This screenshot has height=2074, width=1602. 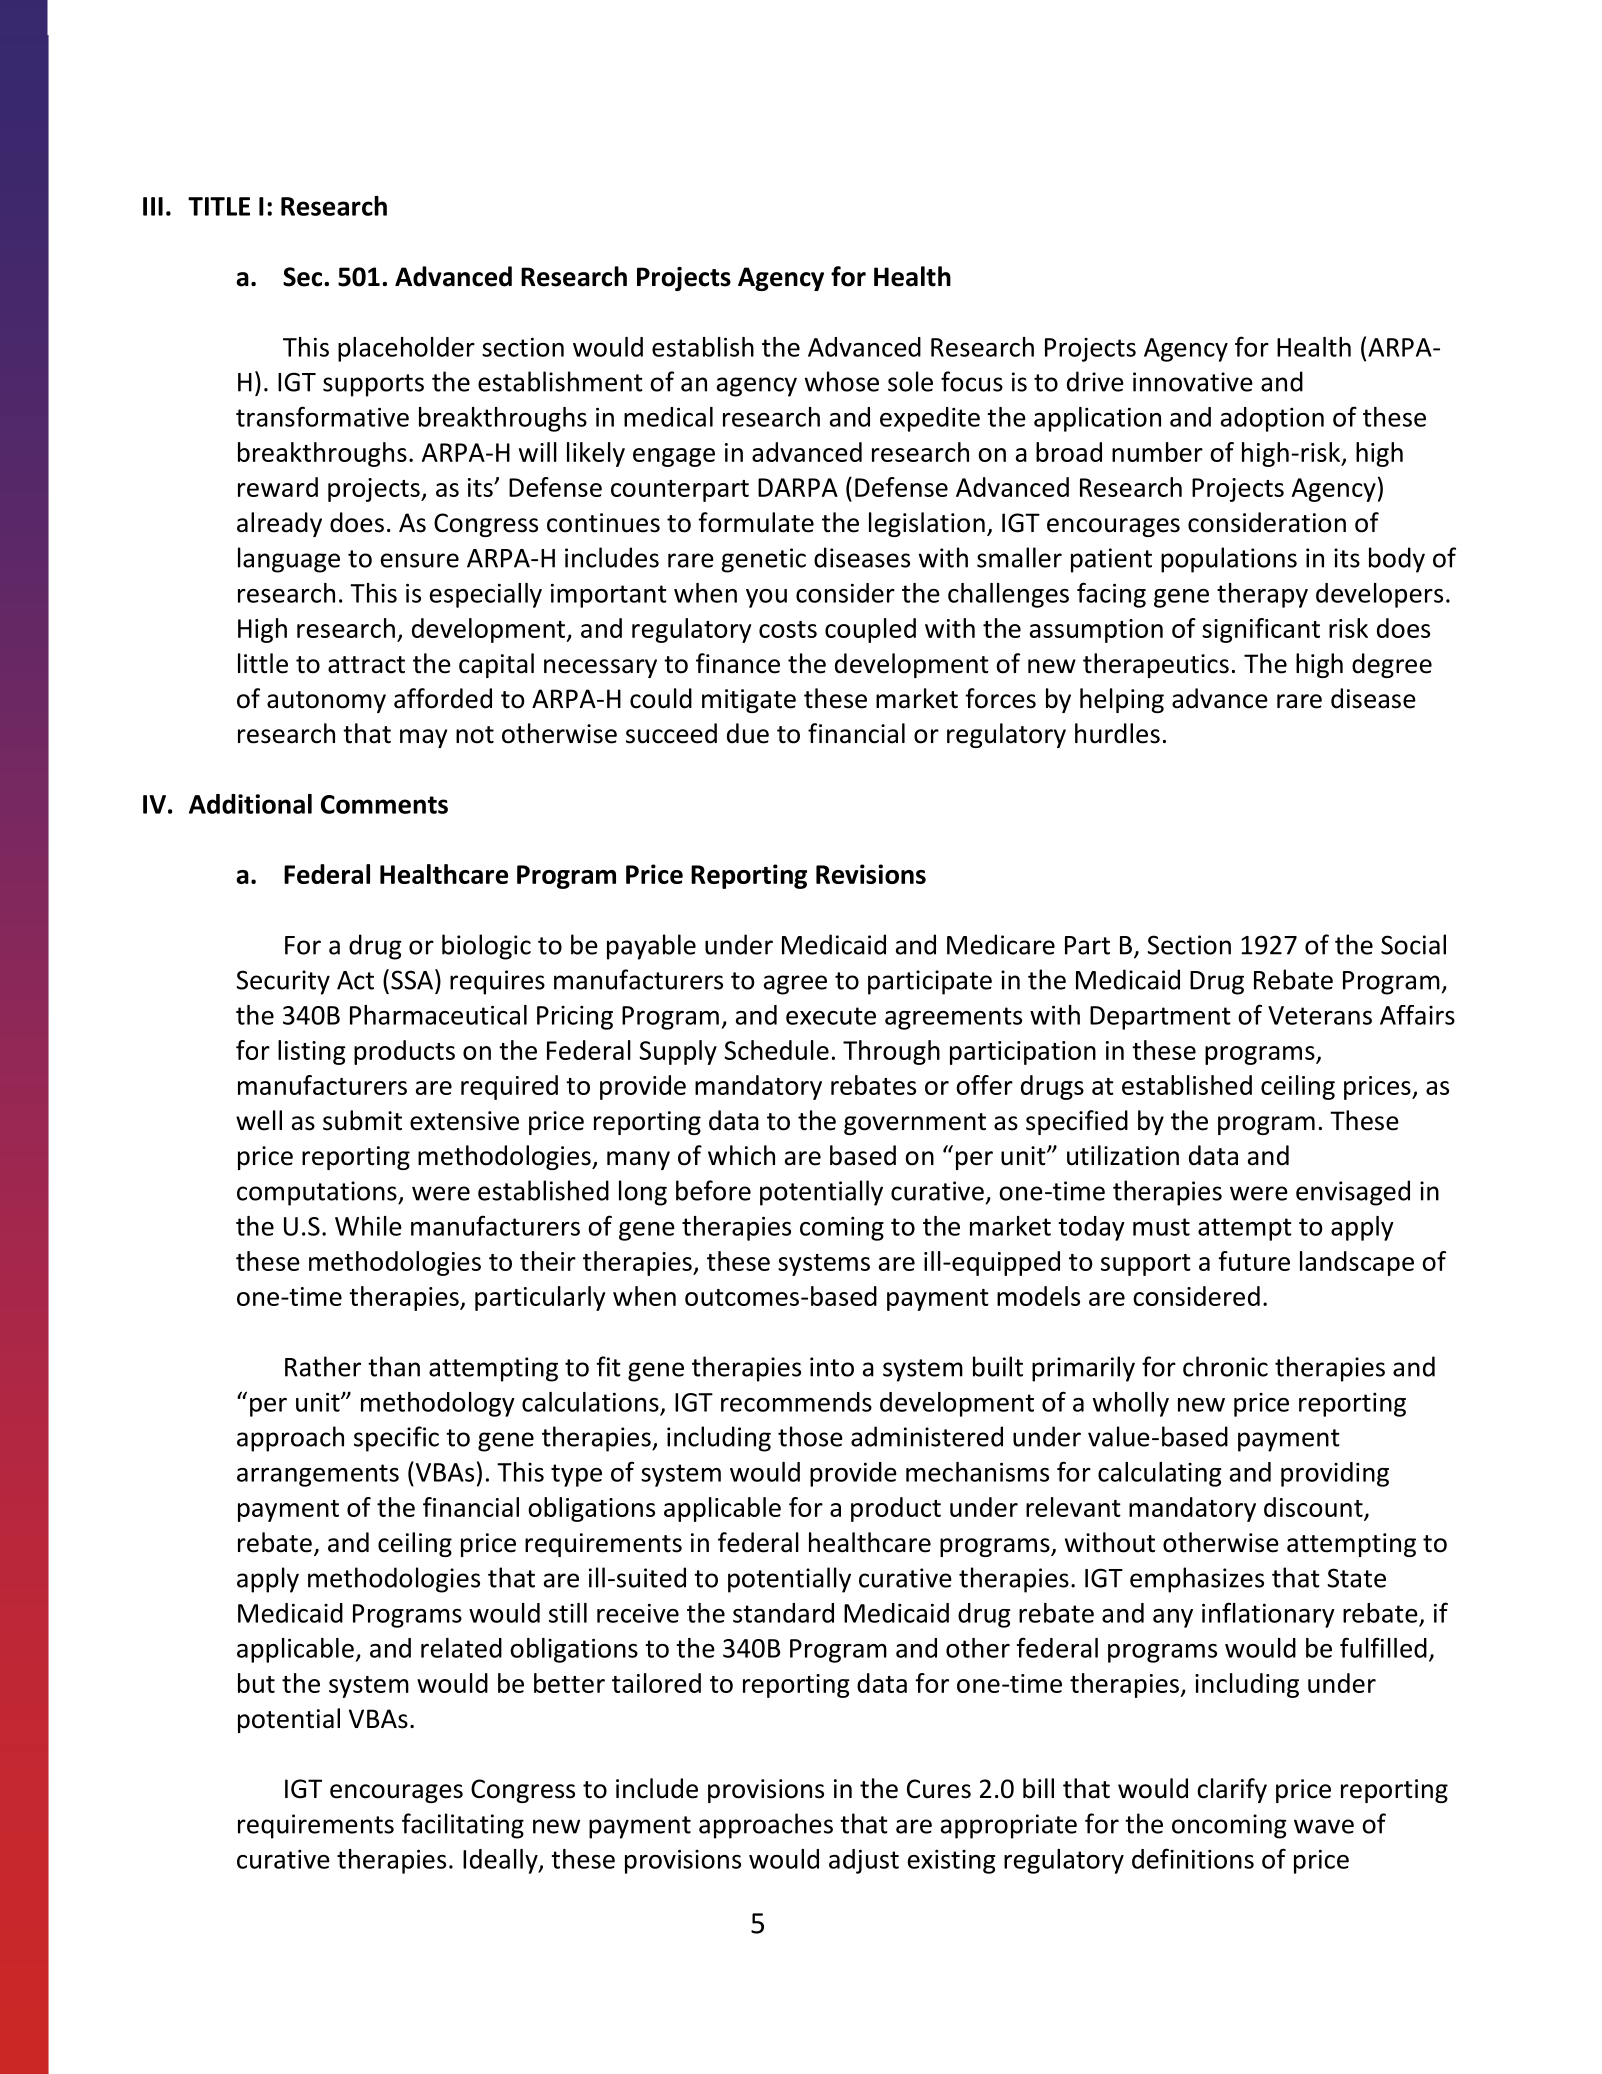 What do you see at coordinates (219, 206) in the screenshot?
I see `TITLE` at bounding box center [219, 206].
